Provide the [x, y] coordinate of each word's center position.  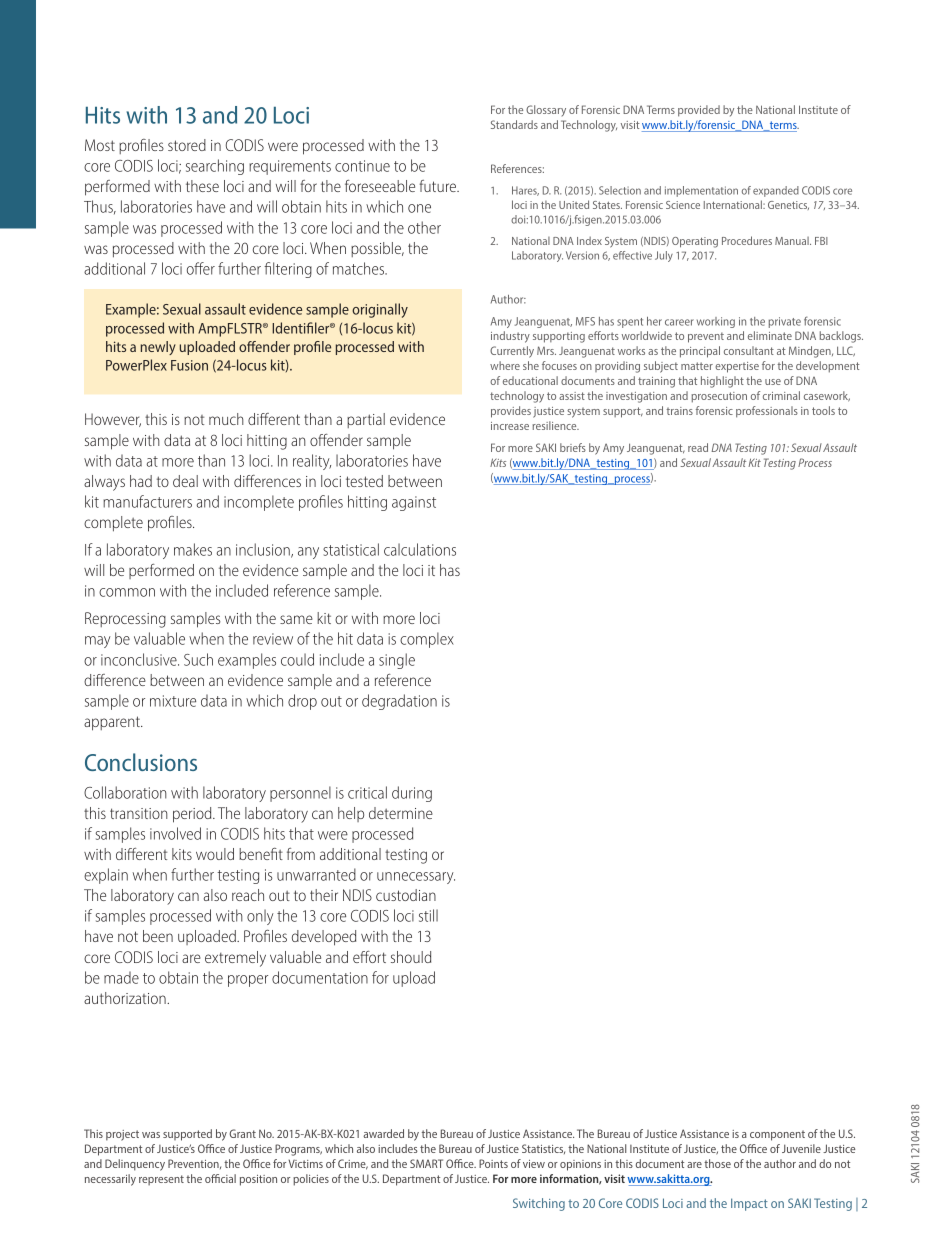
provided [699, 111]
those [717, 1163]
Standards [514, 124]
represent [161, 1180]
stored [187, 145]
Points [493, 1163]
